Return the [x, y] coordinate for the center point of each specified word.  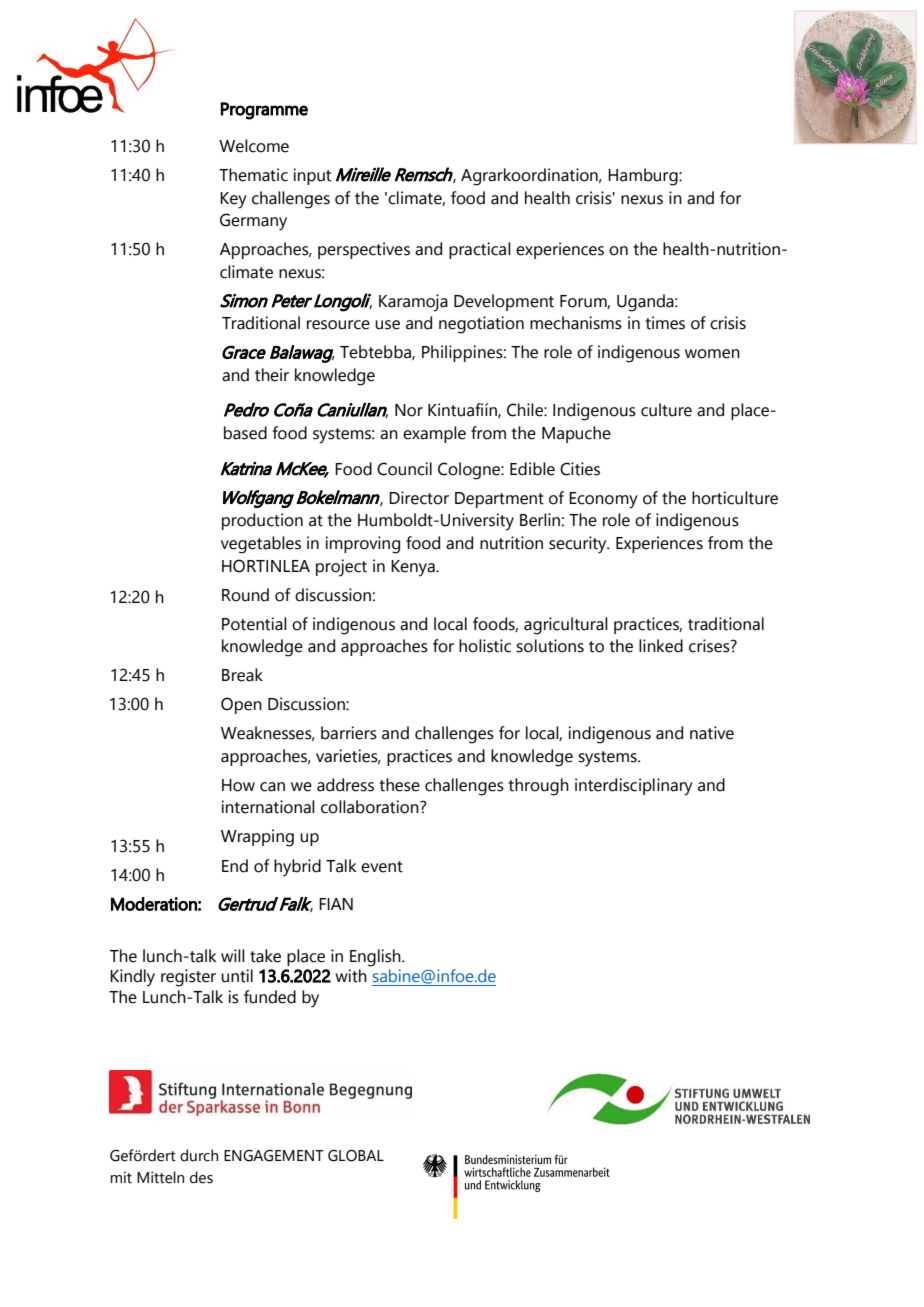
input [312, 176]
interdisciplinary [634, 787]
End [235, 866]
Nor [409, 410]
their [272, 375]
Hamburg [644, 177]
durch [199, 1155]
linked [661, 646]
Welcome [254, 146]
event [382, 867]
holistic [485, 646]
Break [242, 675]
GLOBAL [356, 1156]
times [665, 323]
